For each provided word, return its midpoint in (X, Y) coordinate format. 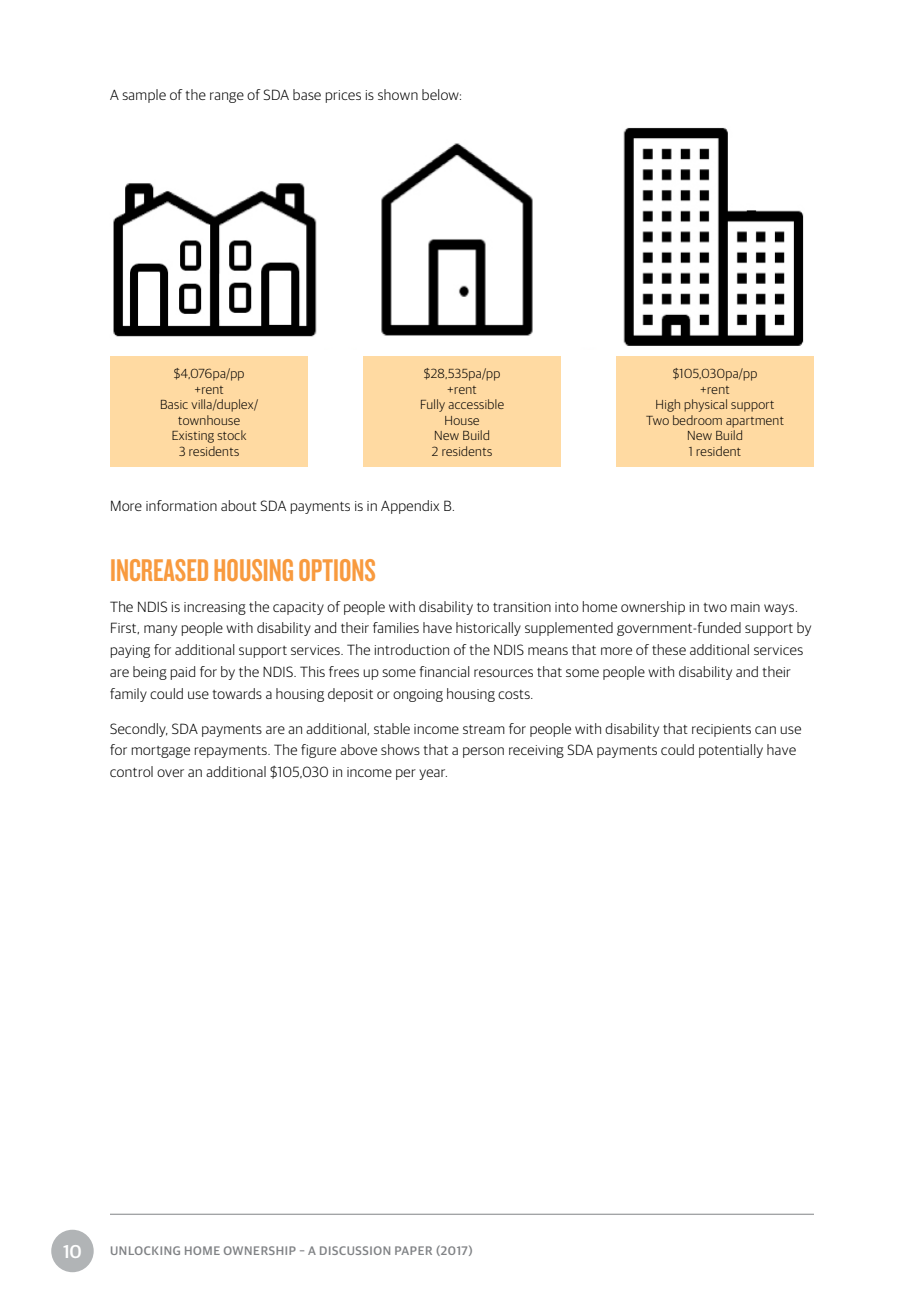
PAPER (413, 1250)
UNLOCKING (145, 1250)
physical (705, 405)
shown (398, 94)
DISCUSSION (355, 1250)
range (227, 97)
